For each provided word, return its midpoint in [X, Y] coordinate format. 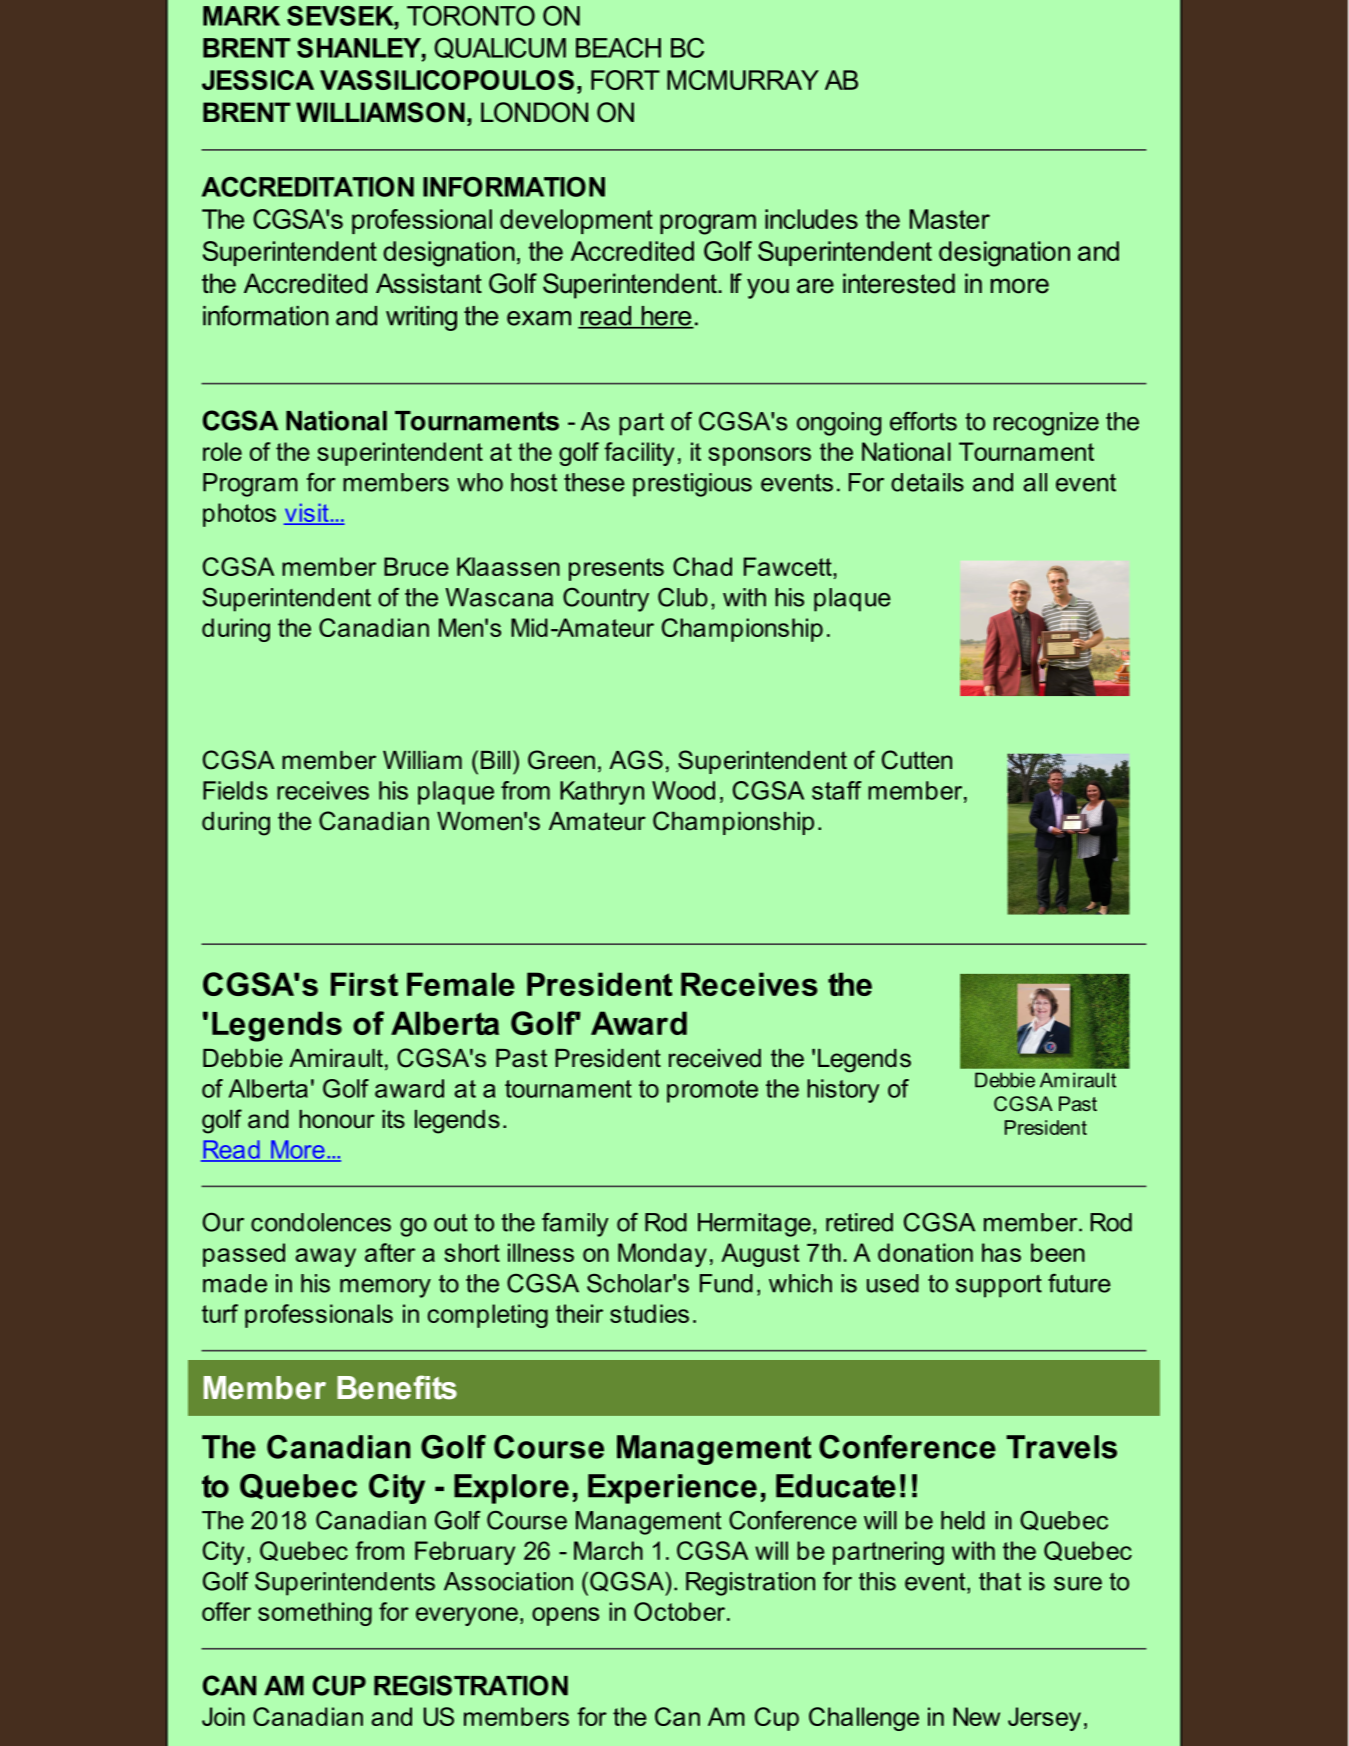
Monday [662, 1255]
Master [950, 219]
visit [307, 513]
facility [639, 454]
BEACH [618, 48]
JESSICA [258, 80]
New [976, 1716]
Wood [683, 790]
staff [837, 790]
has [1001, 1252]
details [927, 482]
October [681, 1611]
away [325, 1257]
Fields [235, 790]
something [315, 1614]
